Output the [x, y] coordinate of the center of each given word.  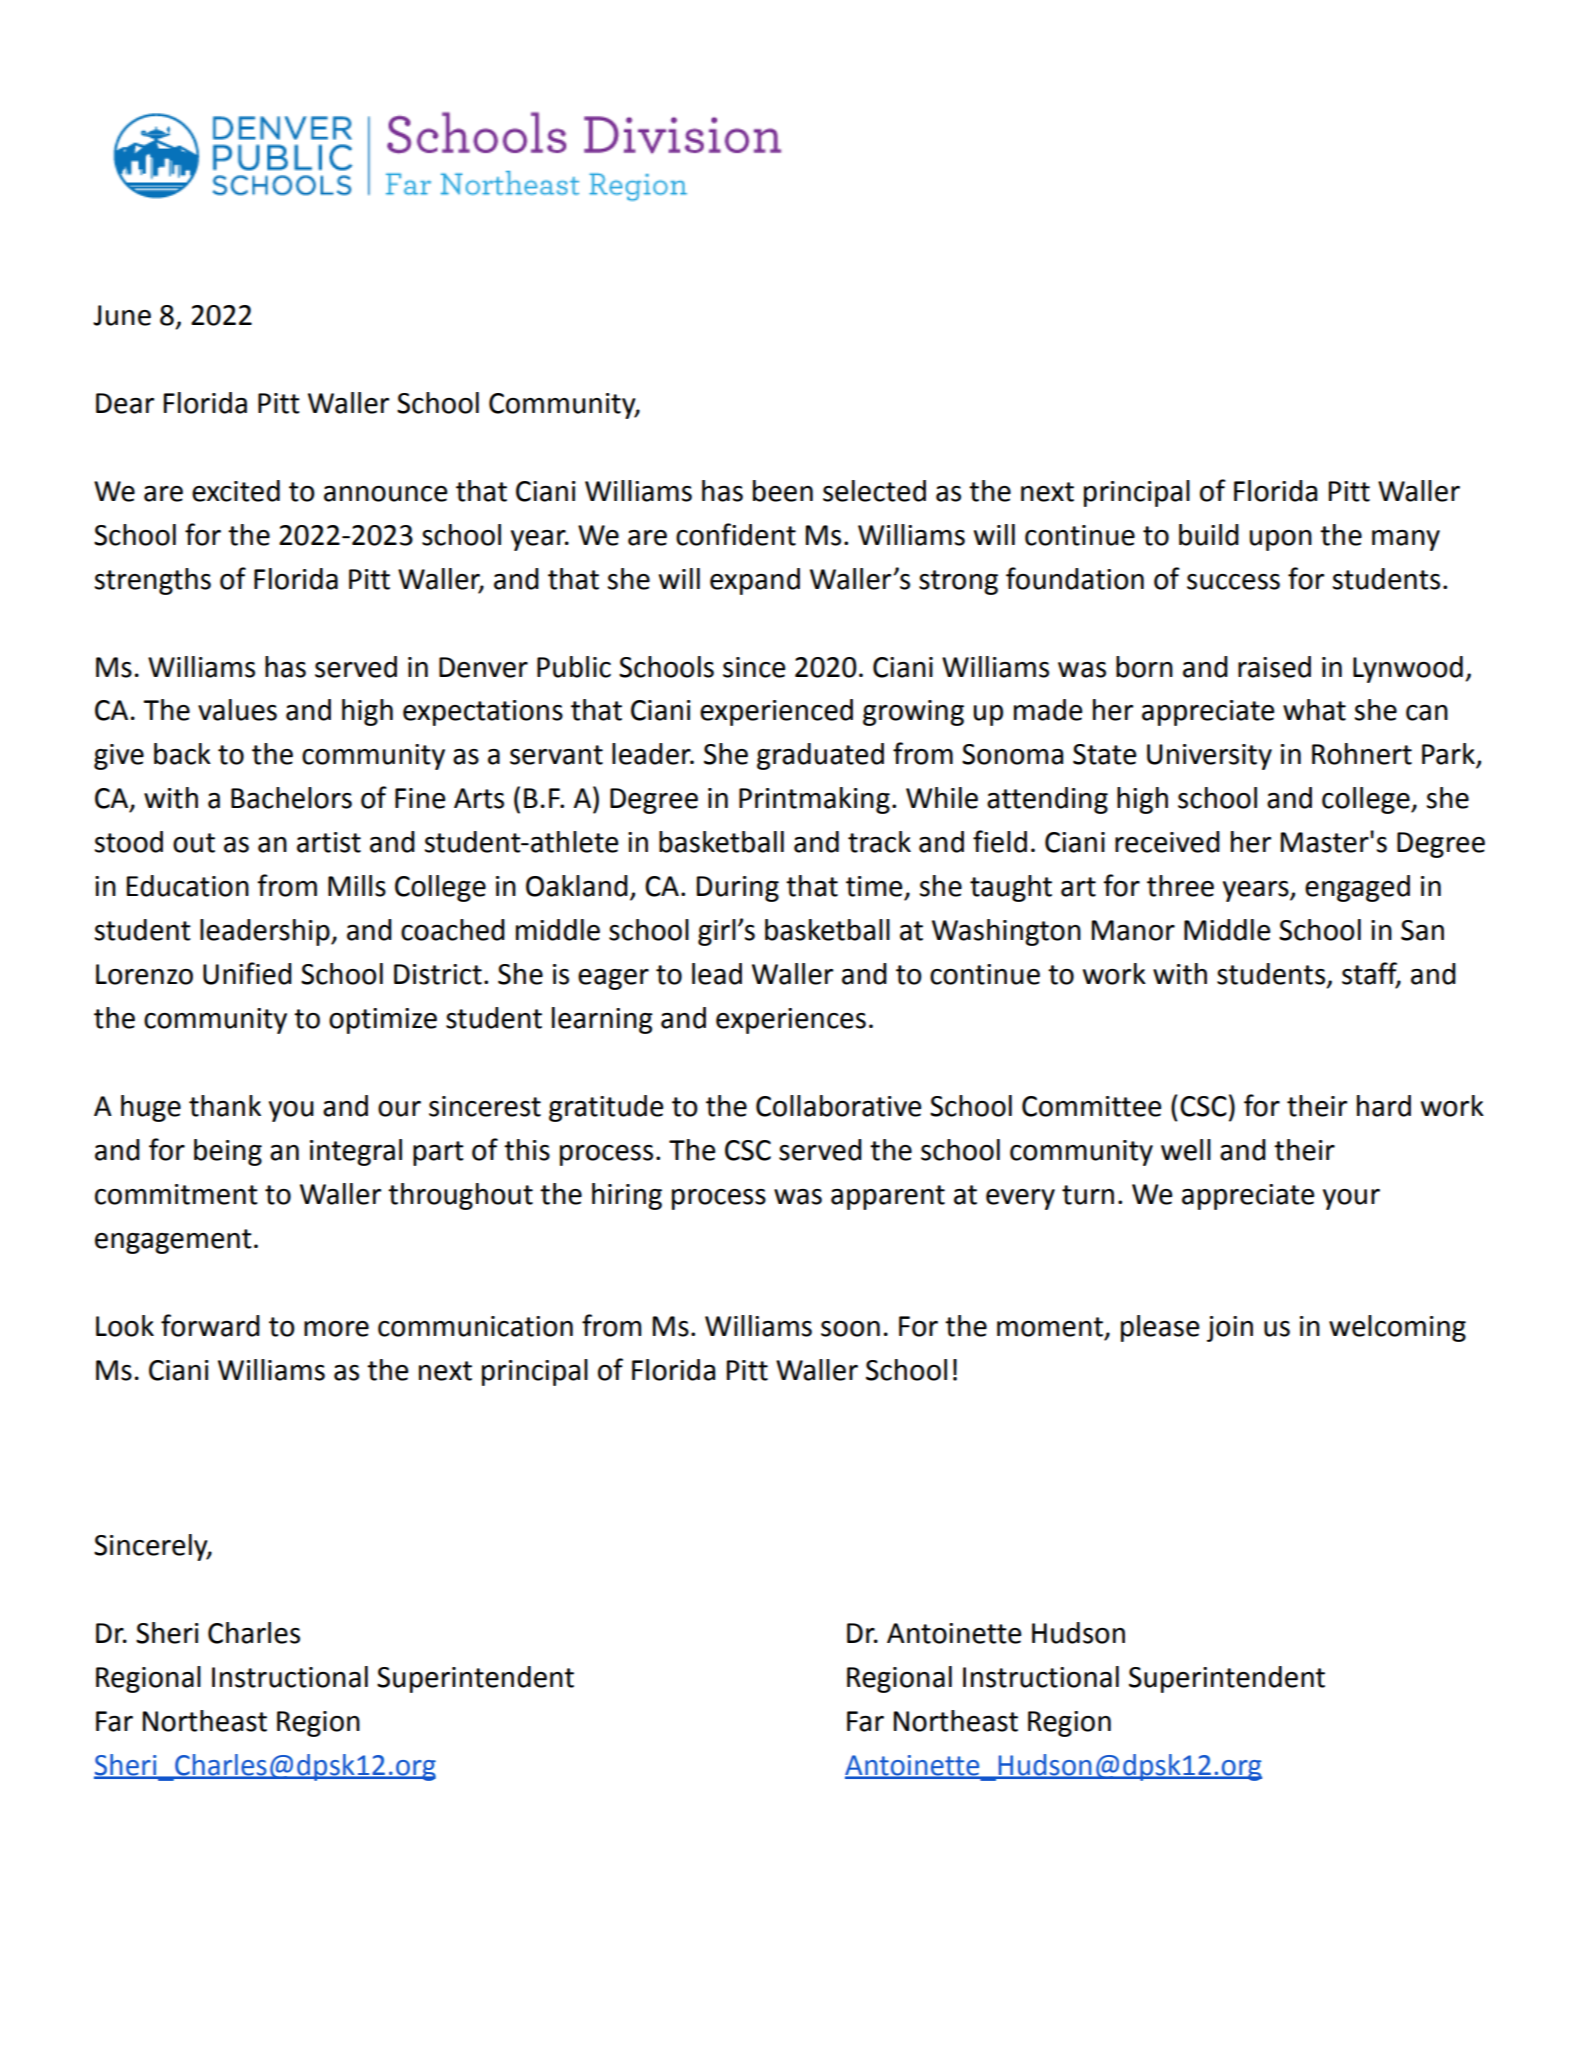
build [1209, 535]
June [122, 315]
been [783, 491]
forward [210, 1325]
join [1230, 1329]
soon [850, 1329]
